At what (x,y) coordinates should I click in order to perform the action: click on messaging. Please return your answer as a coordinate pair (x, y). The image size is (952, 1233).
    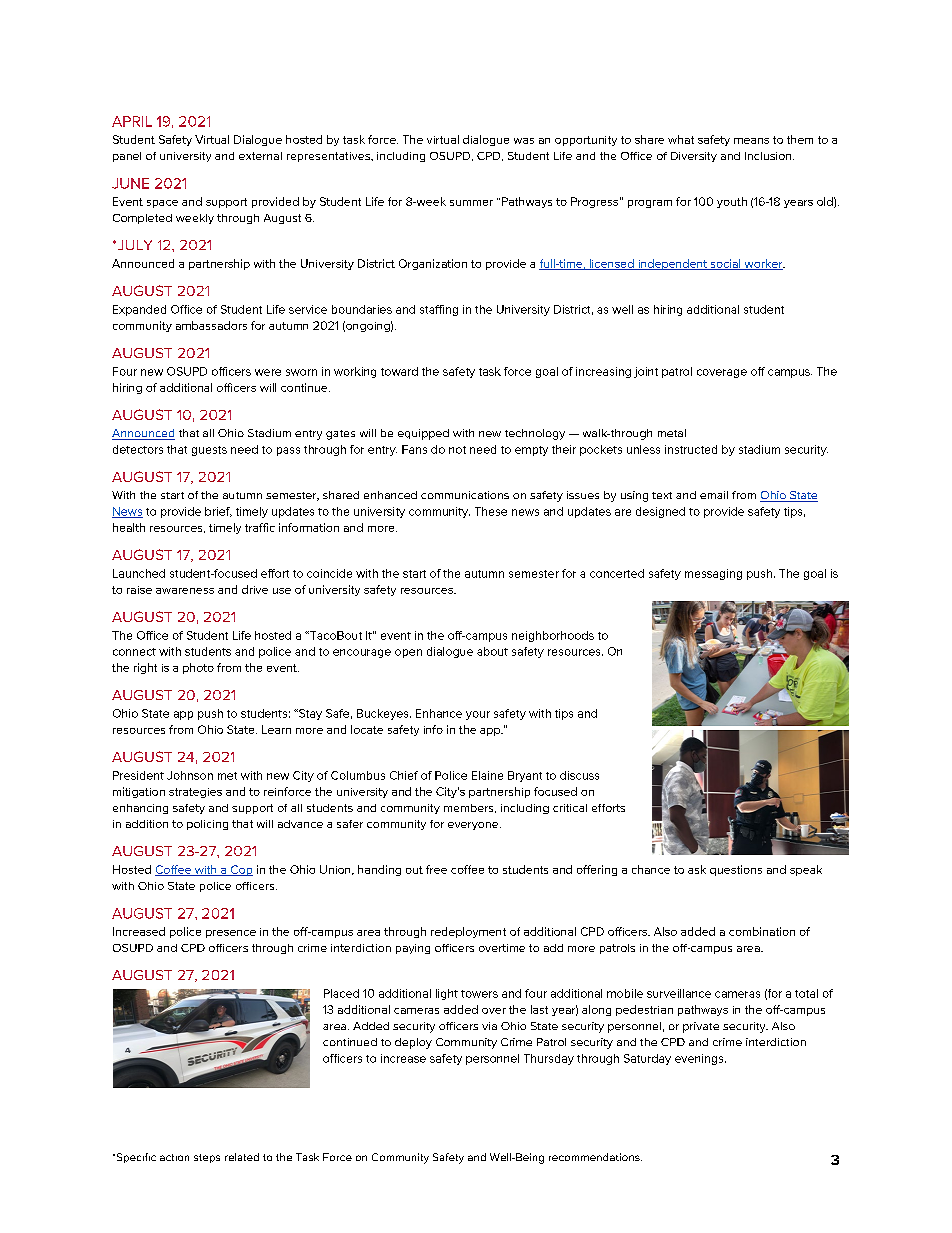
    Looking at the image, I should click on (713, 574).
